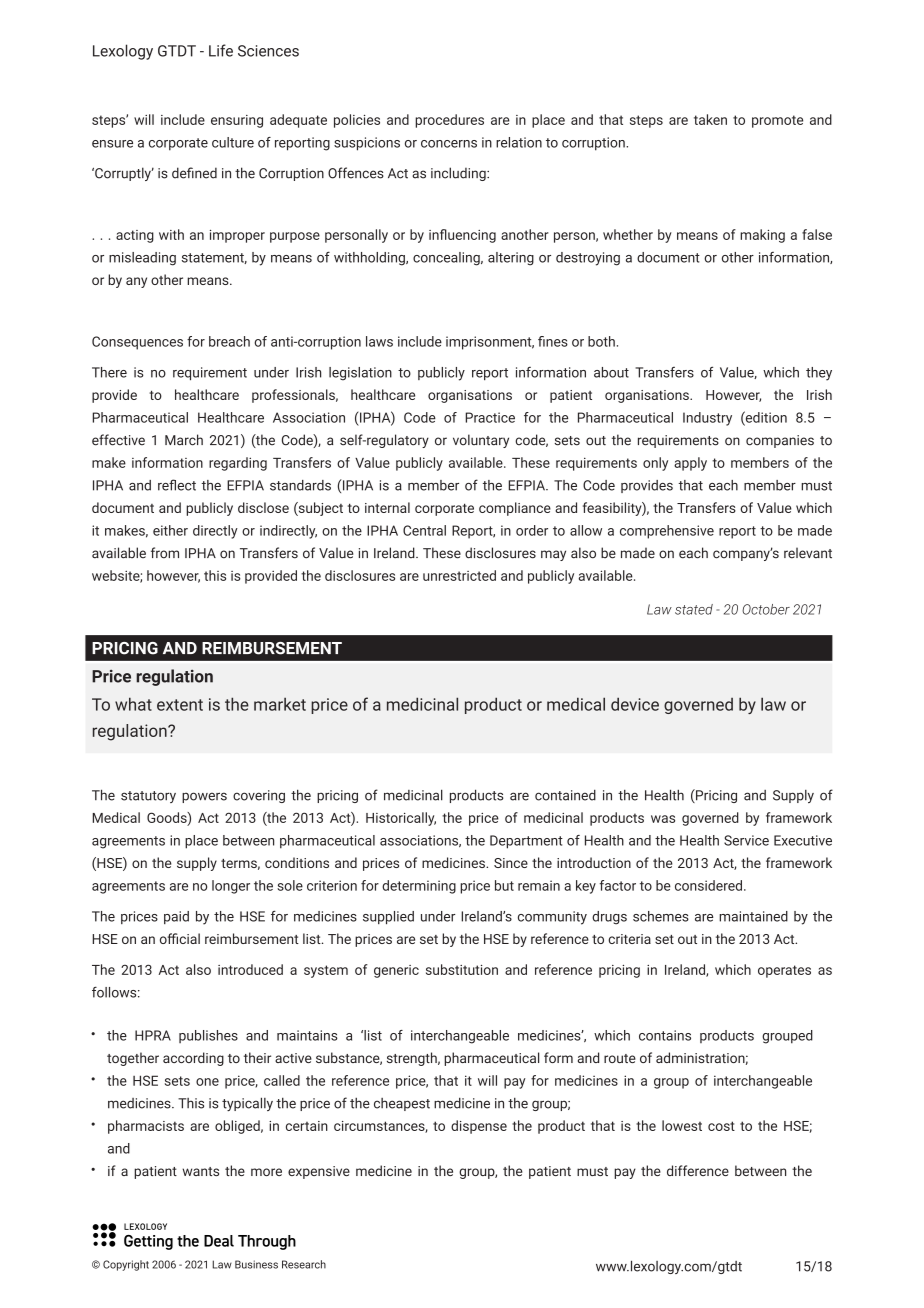 The height and width of the screenshot is (1308, 924). What do you see at coordinates (511, 863) in the screenshot?
I see `Since` at bounding box center [511, 863].
